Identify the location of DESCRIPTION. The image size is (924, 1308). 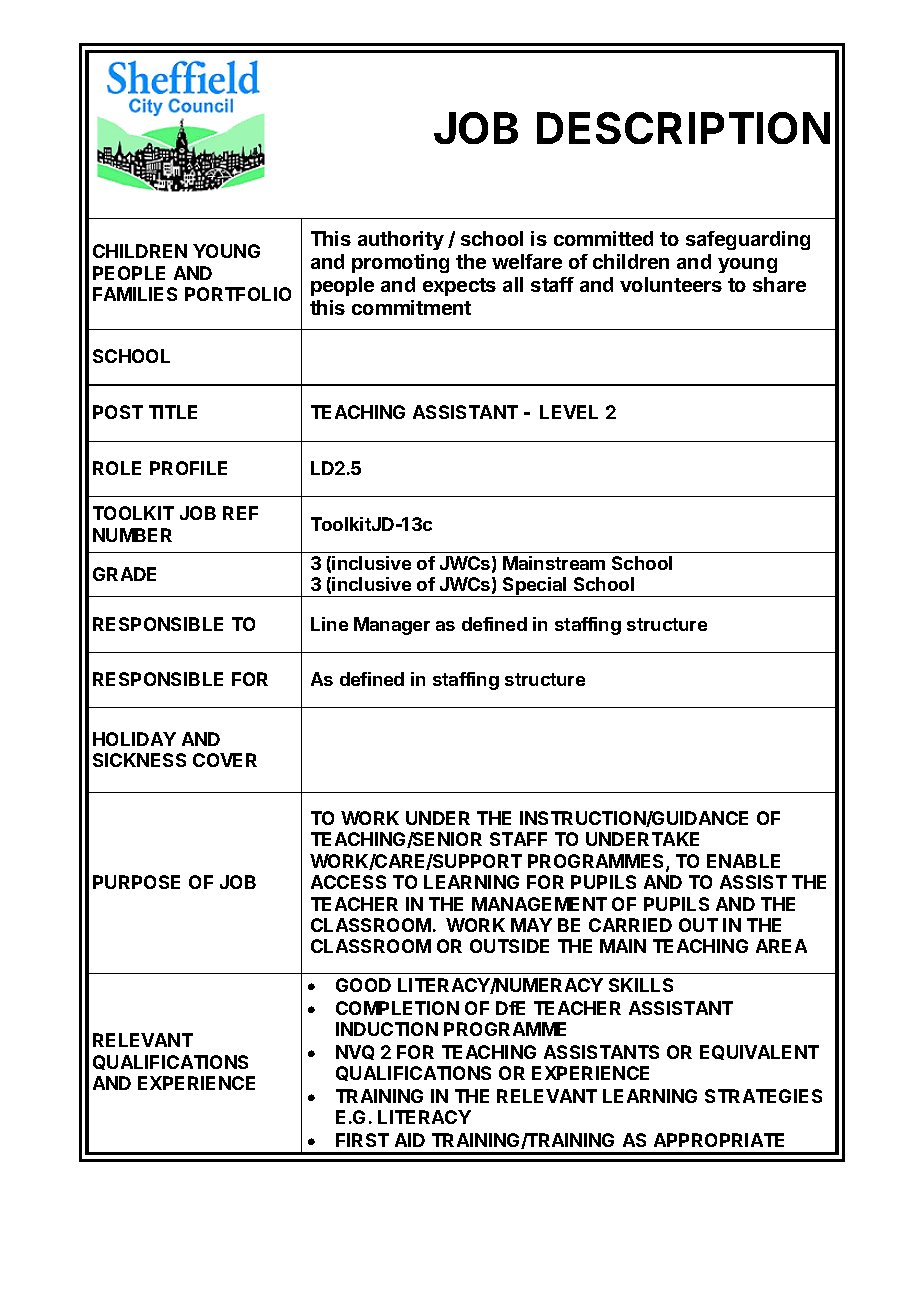
(683, 128).
